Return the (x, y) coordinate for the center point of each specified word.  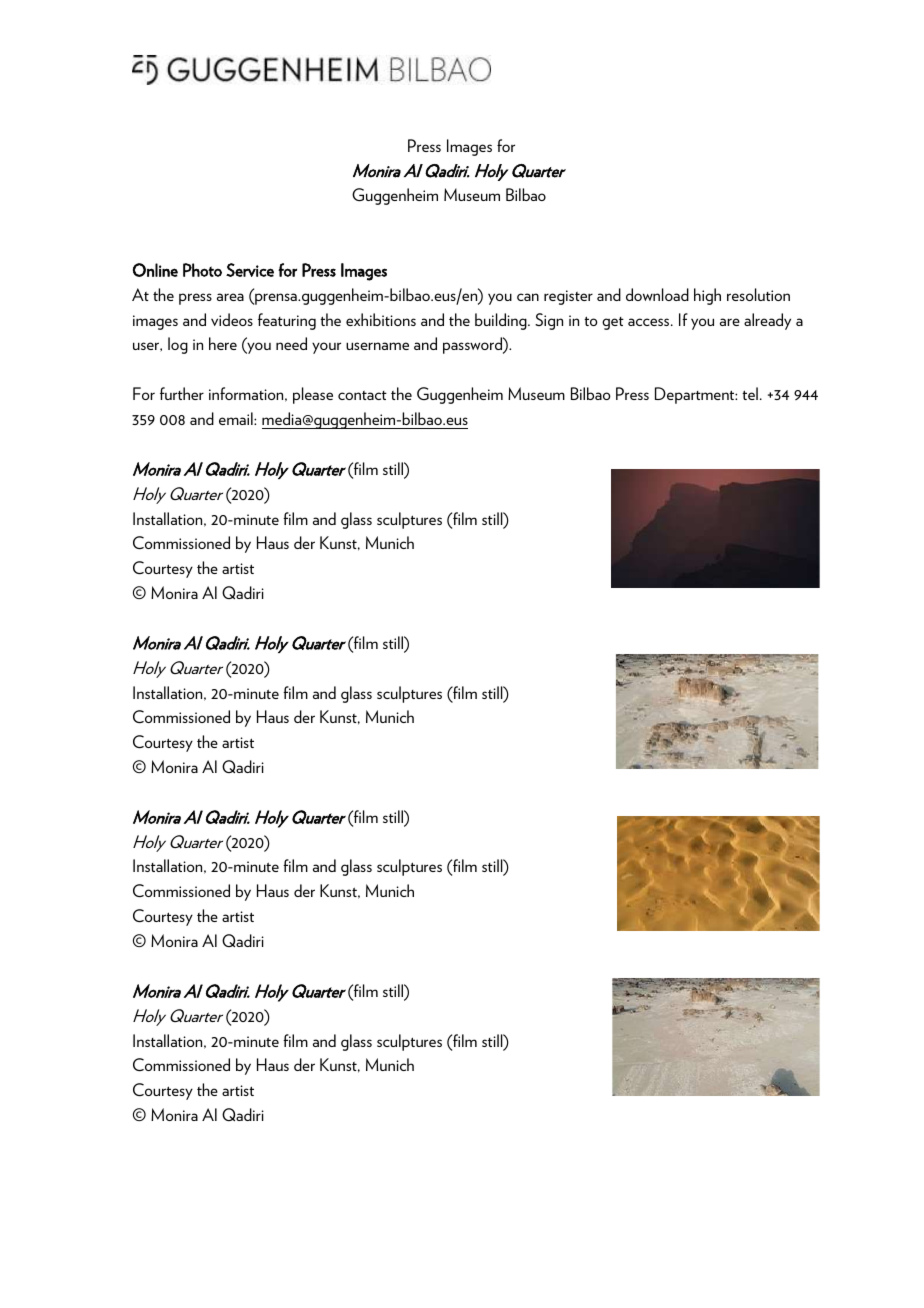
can (528, 297)
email (237, 418)
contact (362, 395)
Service (250, 270)
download (657, 294)
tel (750, 393)
